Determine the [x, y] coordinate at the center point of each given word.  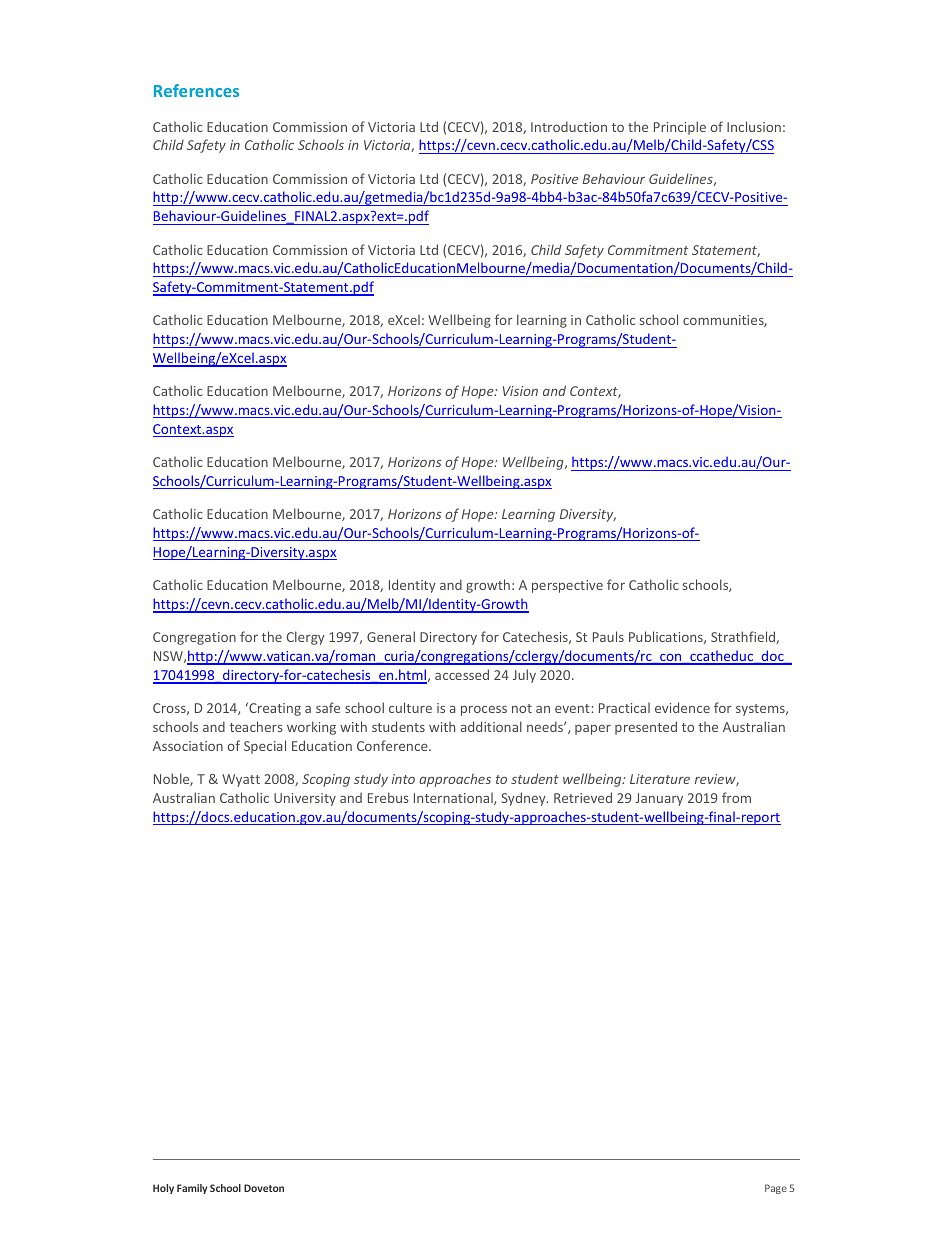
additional [491, 726]
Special [265, 747]
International [454, 799]
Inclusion [754, 126]
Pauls [608, 636]
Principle [680, 128]
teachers [256, 726]
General [391, 636]
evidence [682, 707]
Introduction [569, 126]
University [305, 799]
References [196, 90]
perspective [567, 586]
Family [192, 1189]
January [659, 799]
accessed [462, 674]
